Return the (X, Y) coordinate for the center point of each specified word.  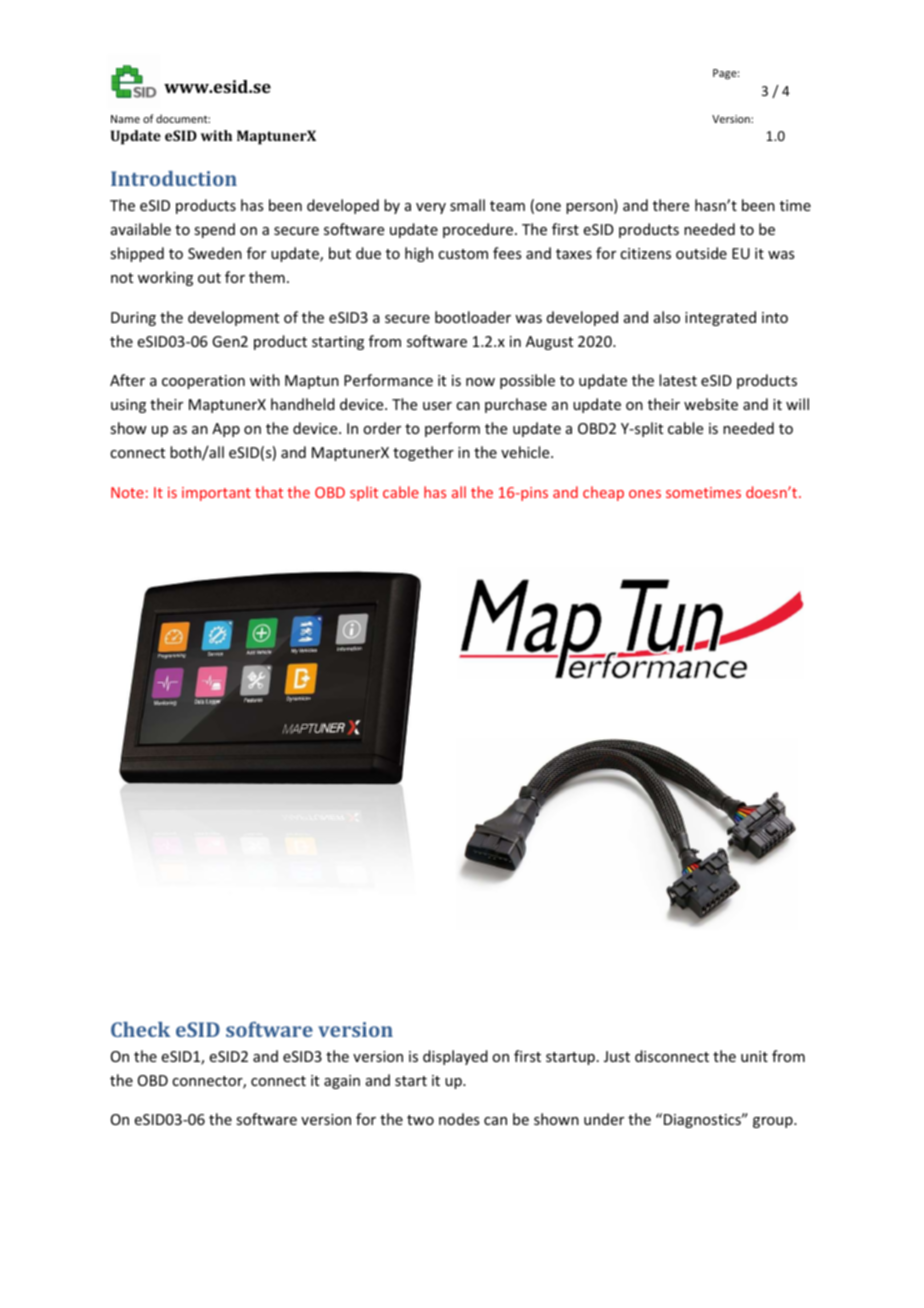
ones (645, 494)
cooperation (203, 382)
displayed (455, 1057)
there (671, 205)
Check (140, 1029)
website (711, 404)
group (774, 1122)
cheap (603, 493)
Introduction (174, 178)
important (216, 494)
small (467, 205)
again (342, 1082)
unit (754, 1056)
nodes (459, 1119)
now (480, 382)
